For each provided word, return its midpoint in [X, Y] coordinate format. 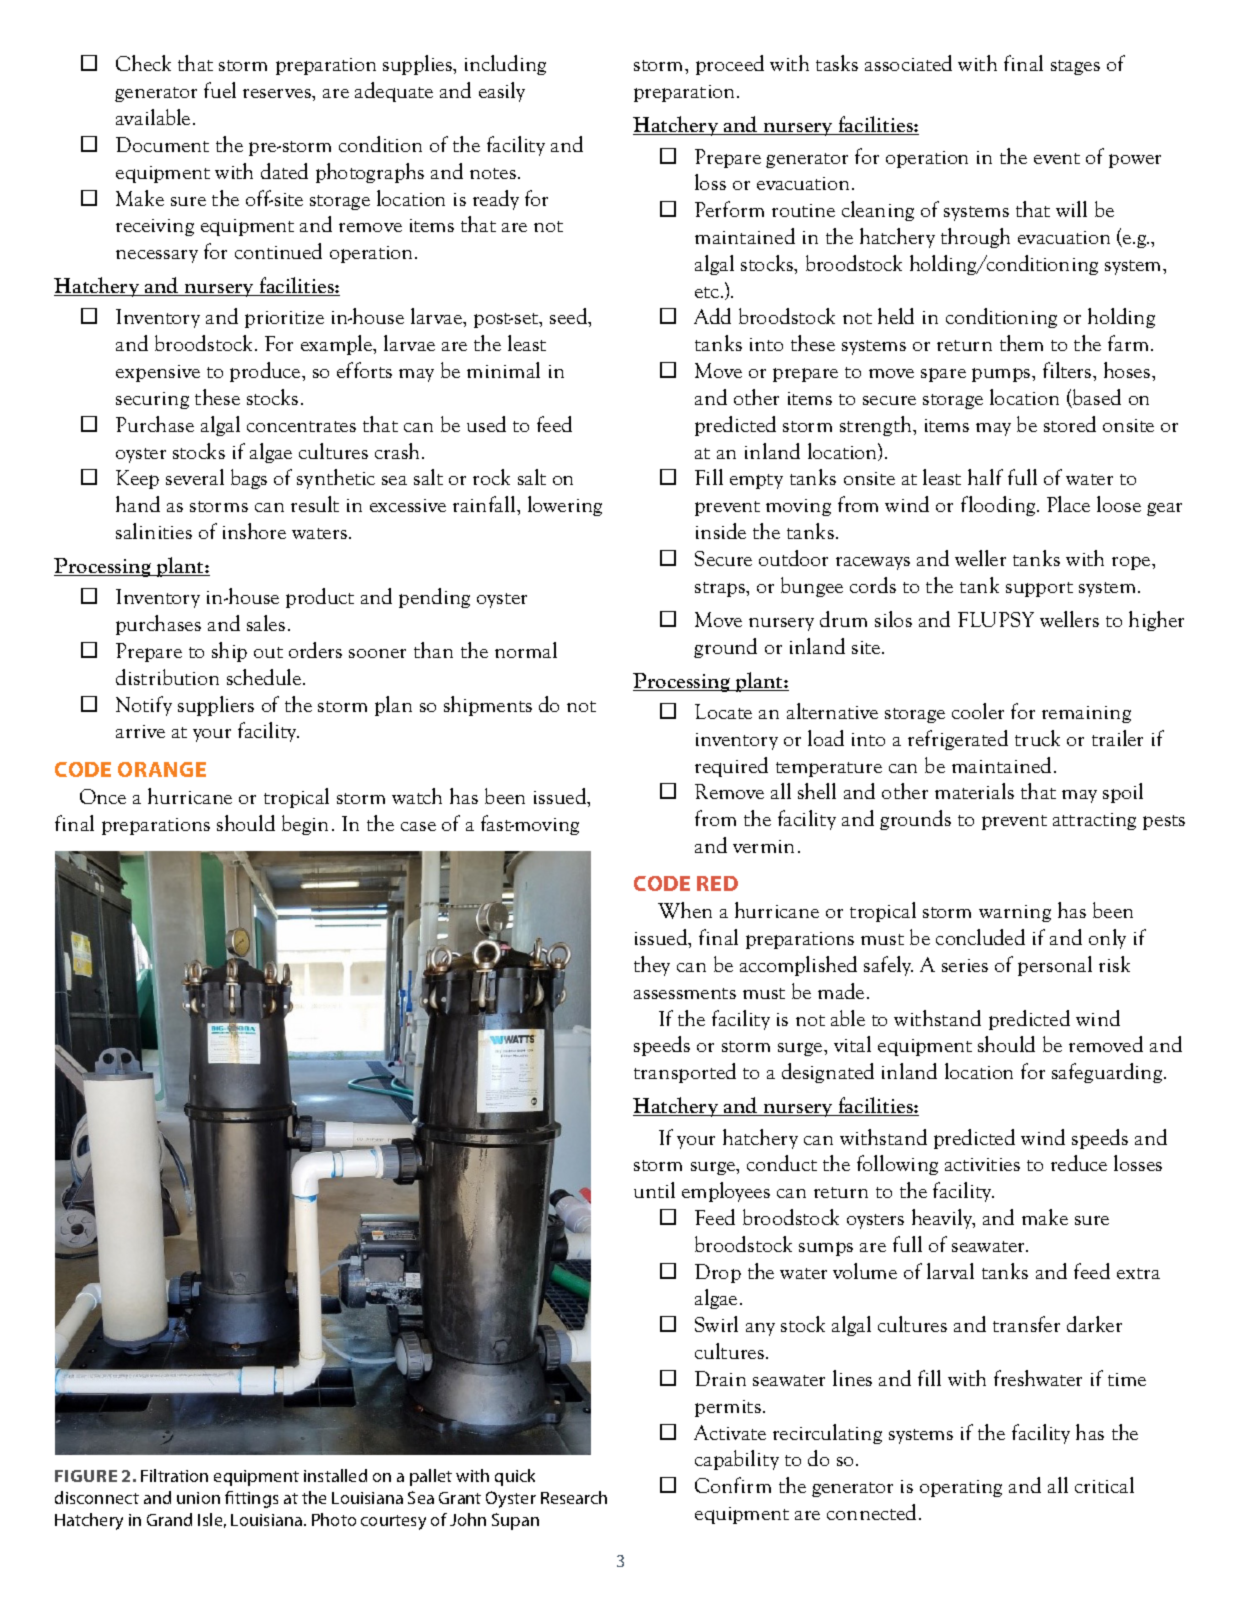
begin [305, 825]
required [731, 767]
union [198, 1498]
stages [1075, 67]
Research [574, 1497]
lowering [565, 506]
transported [685, 1073]
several [195, 477]
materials [974, 791]
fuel [220, 90]
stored [1070, 424]
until [654, 1190]
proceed [730, 65]
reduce [1079, 1163]
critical [1104, 1485]
